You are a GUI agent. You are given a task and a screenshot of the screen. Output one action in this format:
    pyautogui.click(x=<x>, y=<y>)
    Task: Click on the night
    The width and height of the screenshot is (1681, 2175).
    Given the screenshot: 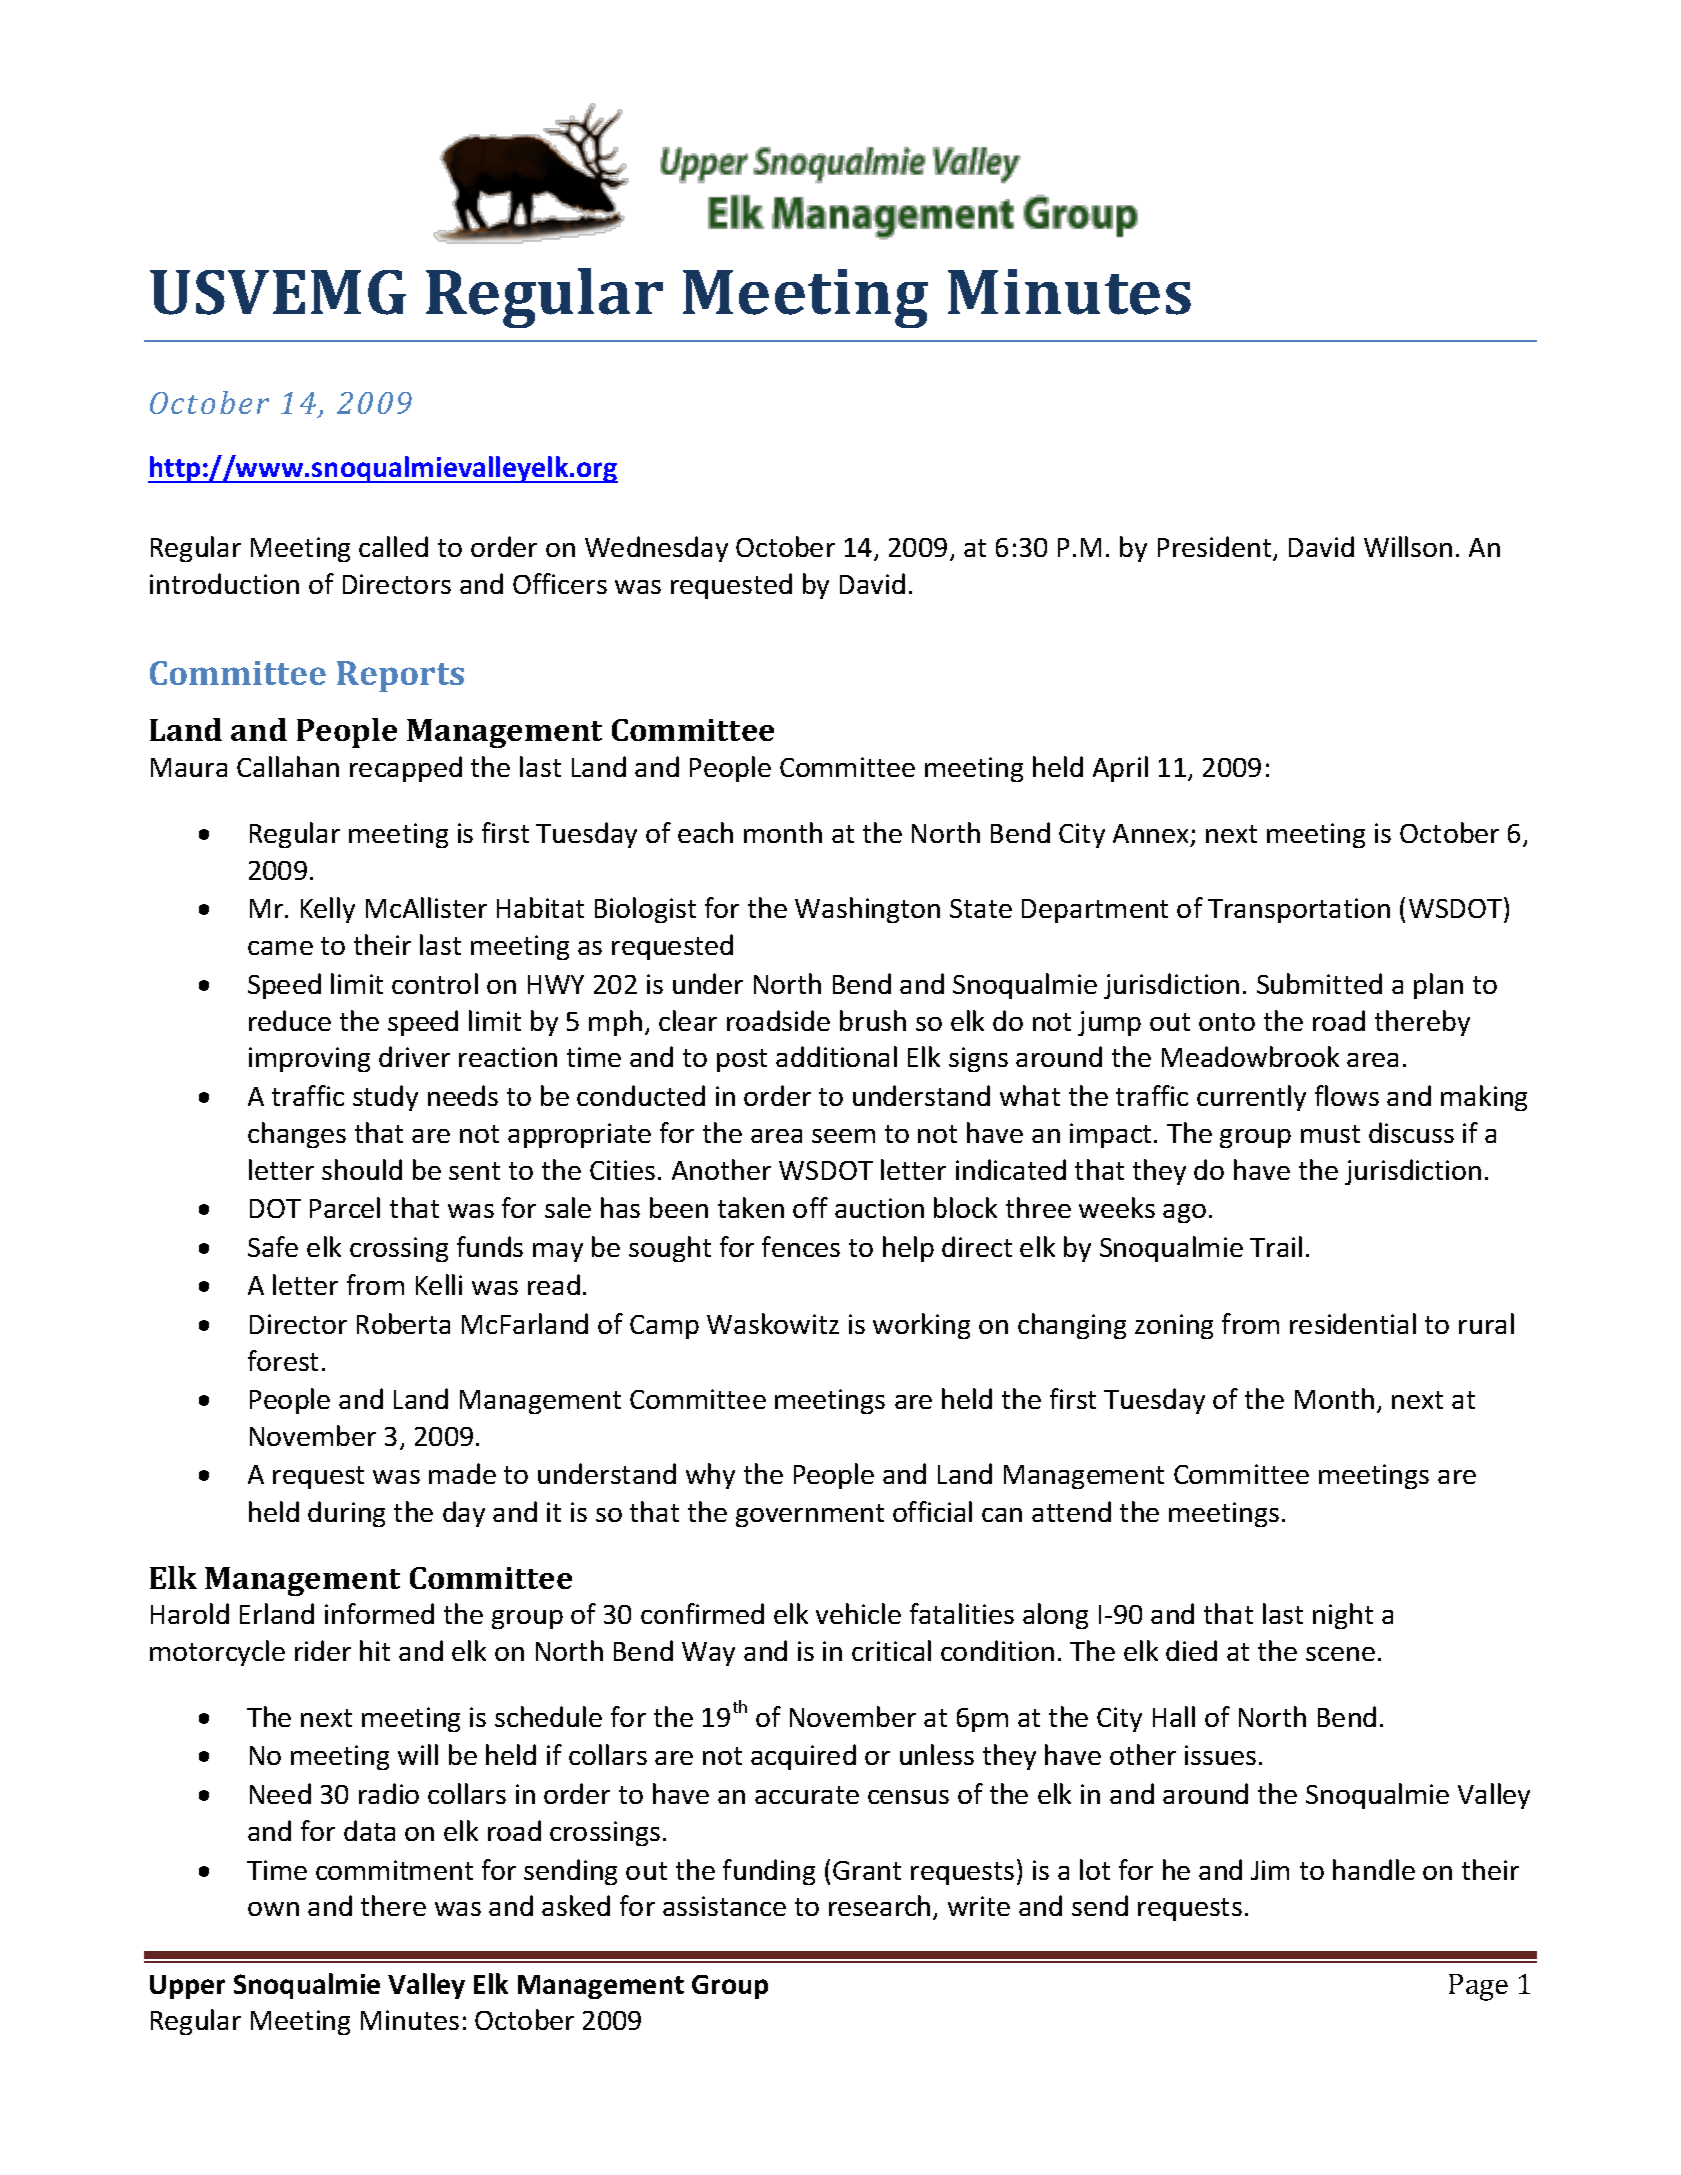 What is the action you would take?
    pyautogui.click(x=1343, y=1616)
